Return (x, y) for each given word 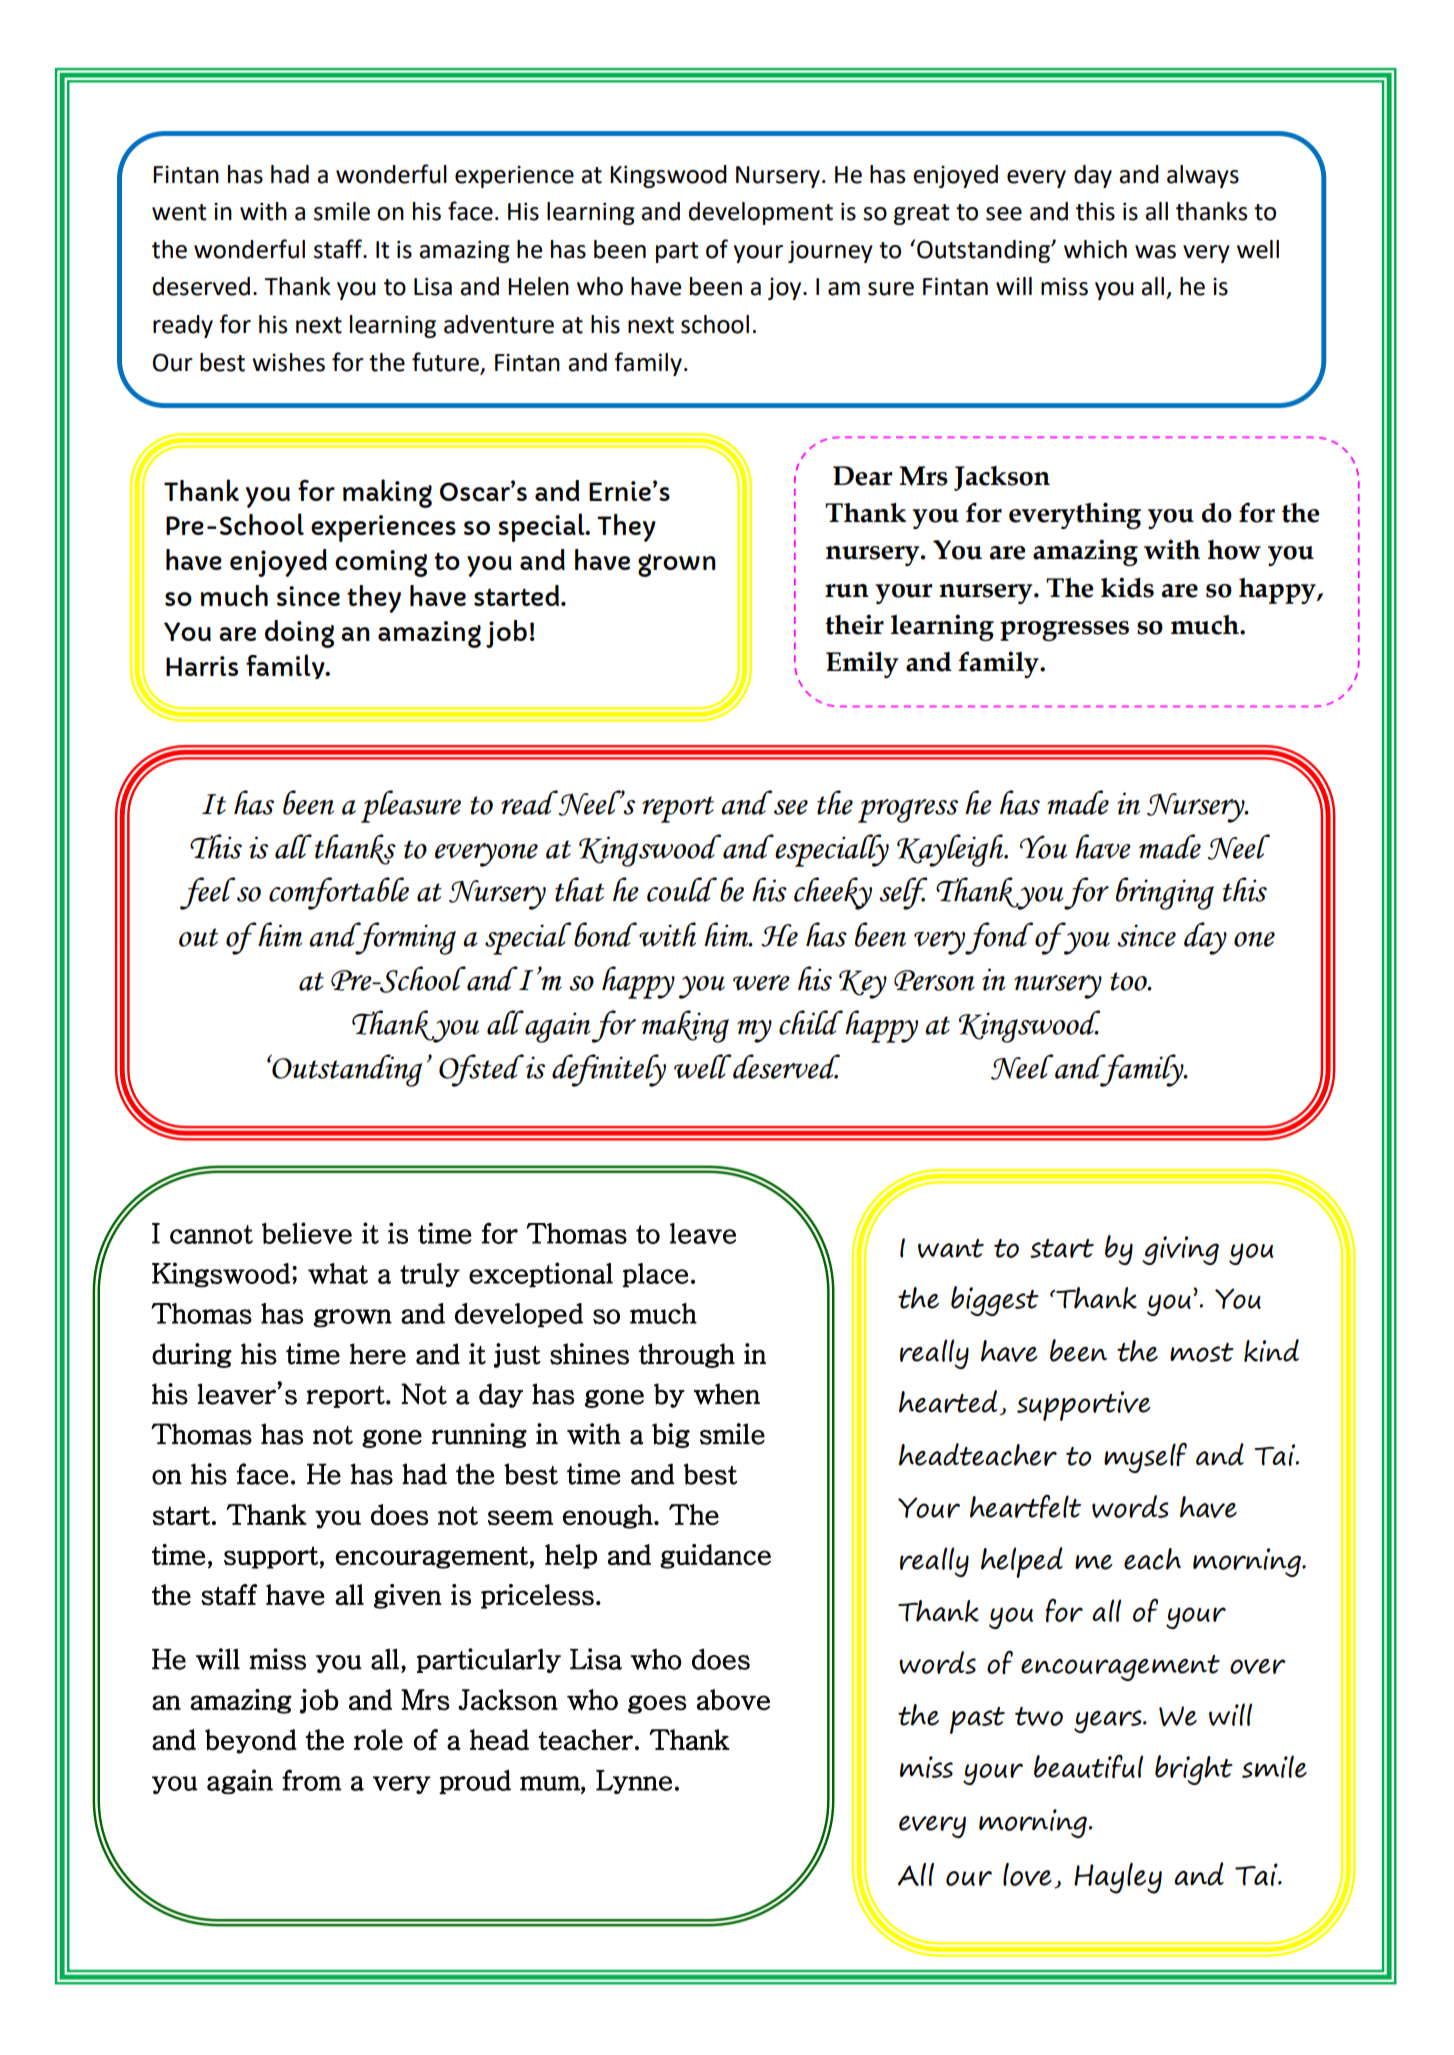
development (761, 213)
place (655, 1275)
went (179, 212)
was (1155, 252)
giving (1180, 1250)
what (338, 1273)
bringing (1165, 893)
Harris (202, 666)
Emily (862, 664)
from (312, 1780)
